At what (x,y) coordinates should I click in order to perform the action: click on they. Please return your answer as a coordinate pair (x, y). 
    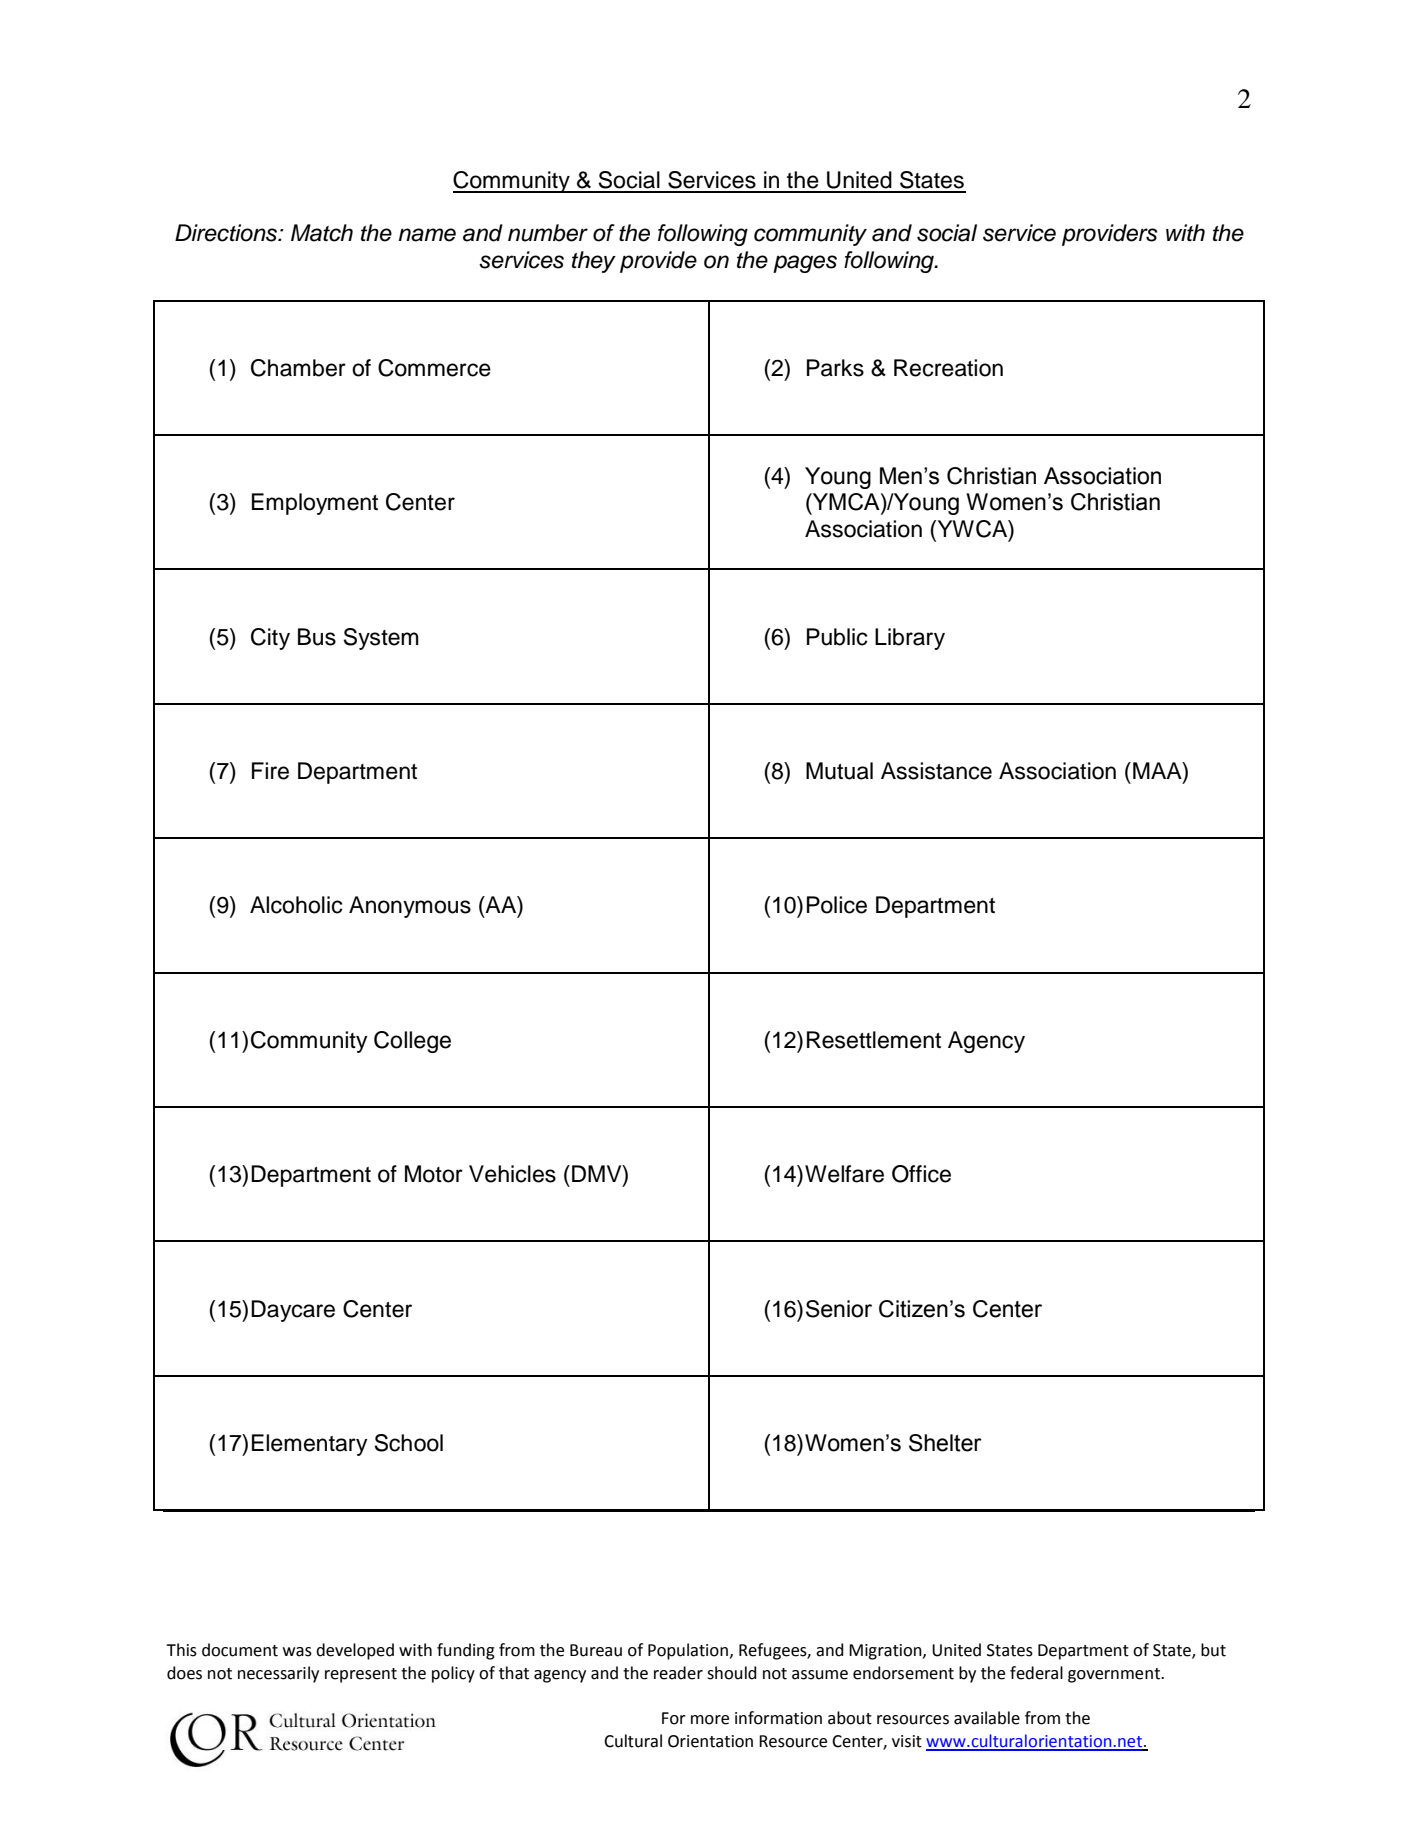
    Looking at the image, I should click on (594, 262).
